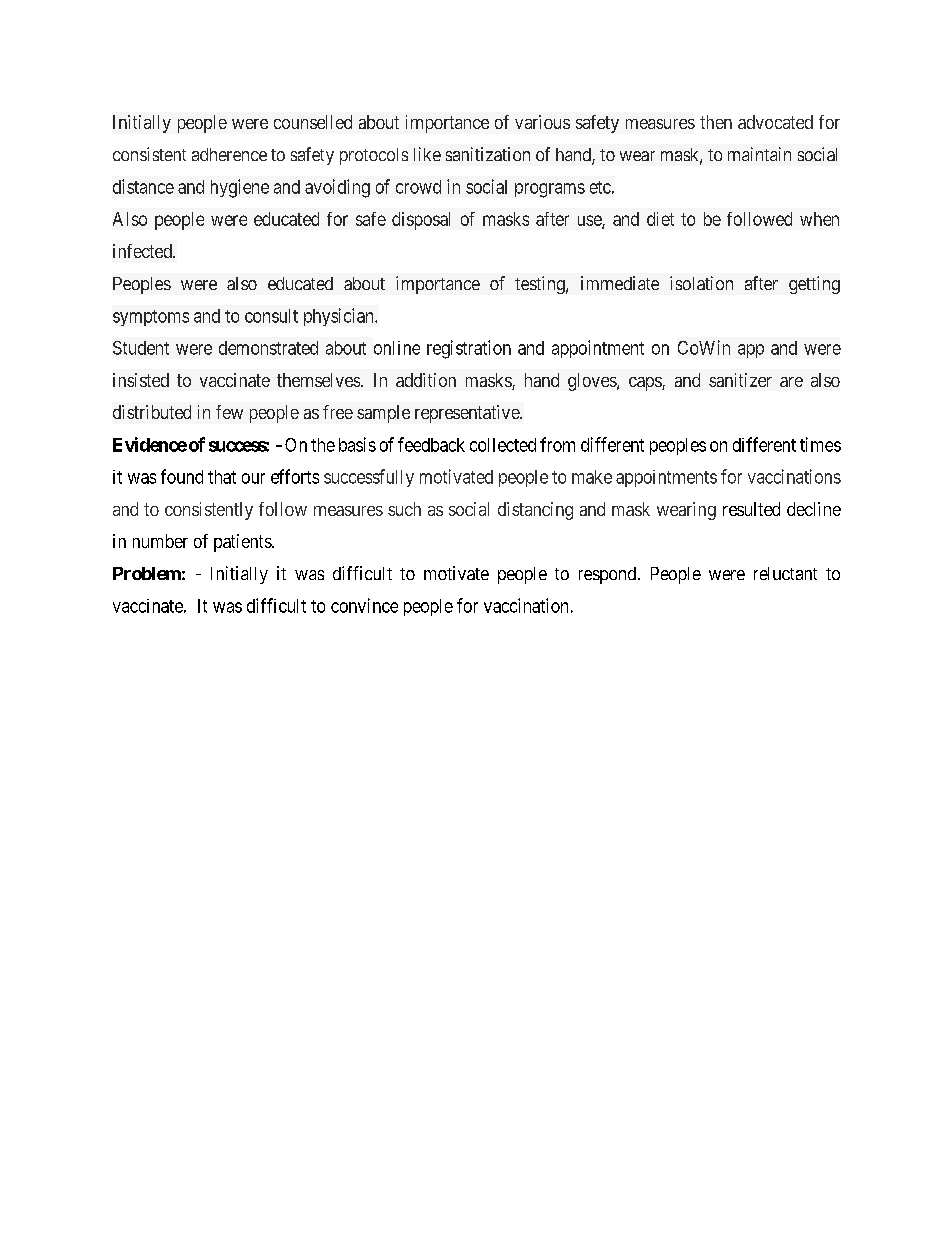 Image resolution: width=952 pixels, height=1233 pixels. Describe the element at coordinates (421, 221) in the image. I see `disposal` at that location.
